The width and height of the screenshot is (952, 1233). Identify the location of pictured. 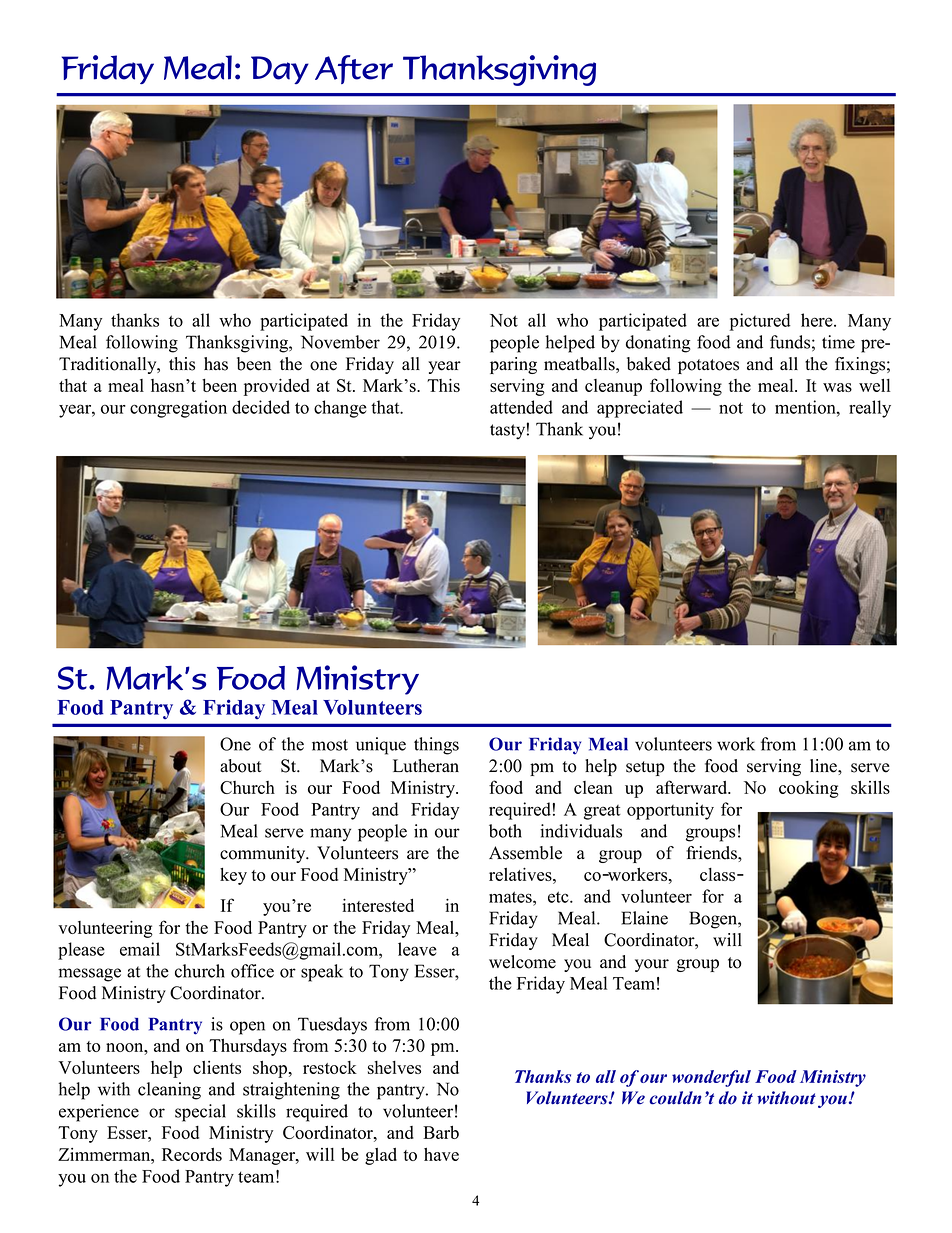
(760, 322).
